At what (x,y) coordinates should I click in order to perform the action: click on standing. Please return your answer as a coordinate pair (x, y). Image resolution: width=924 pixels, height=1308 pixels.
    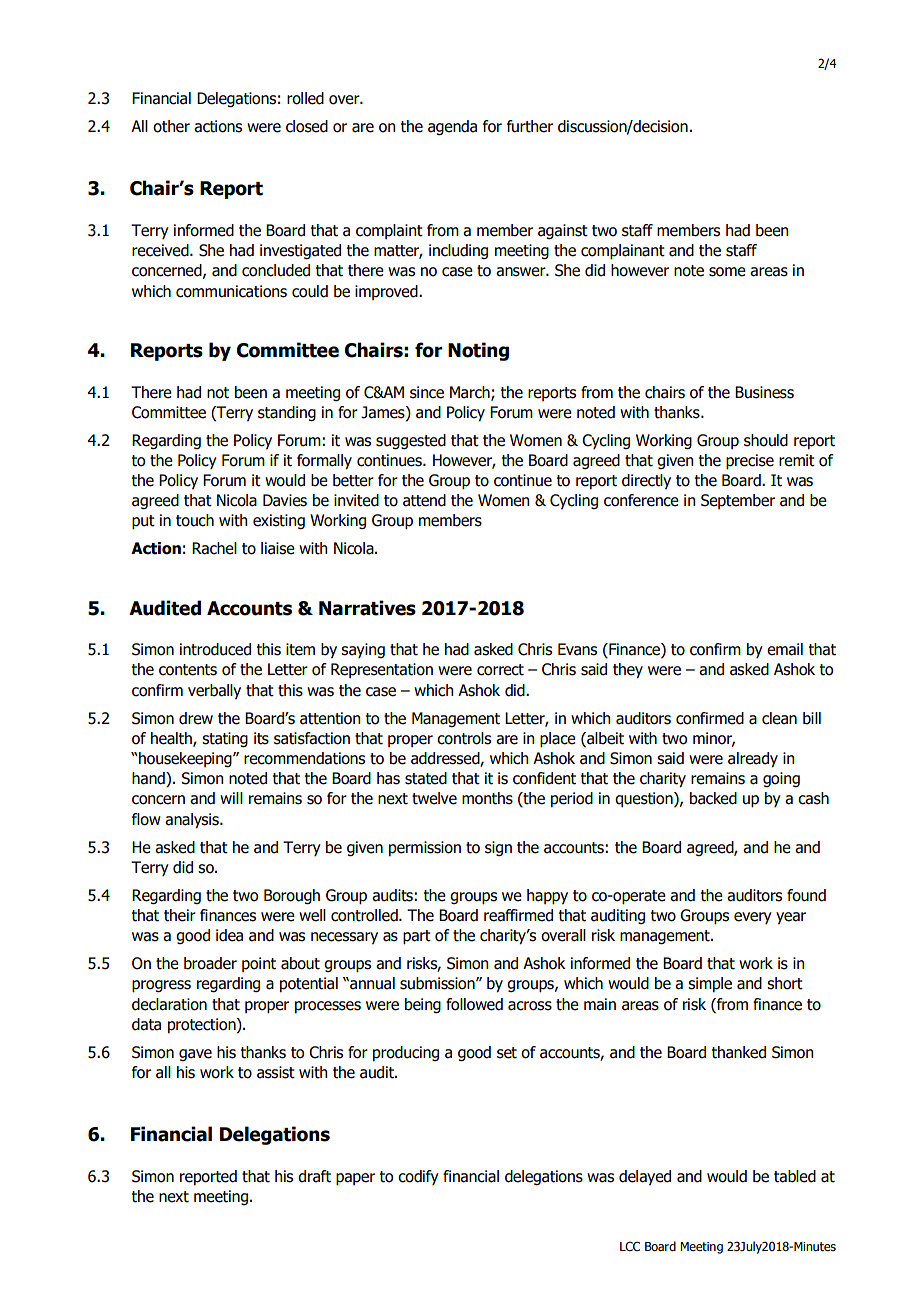
    Looking at the image, I should click on (287, 413).
